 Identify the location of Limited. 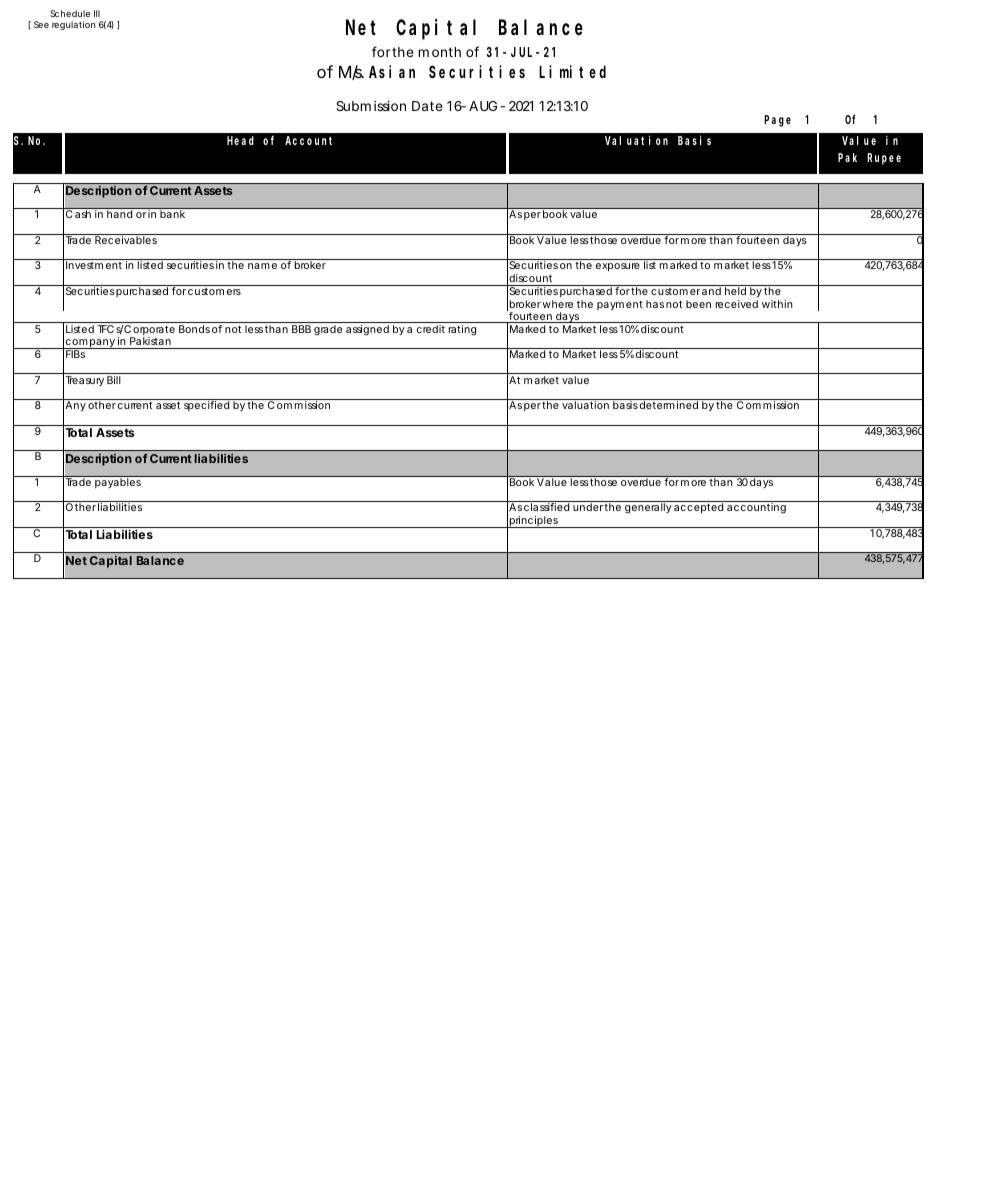
(572, 71).
